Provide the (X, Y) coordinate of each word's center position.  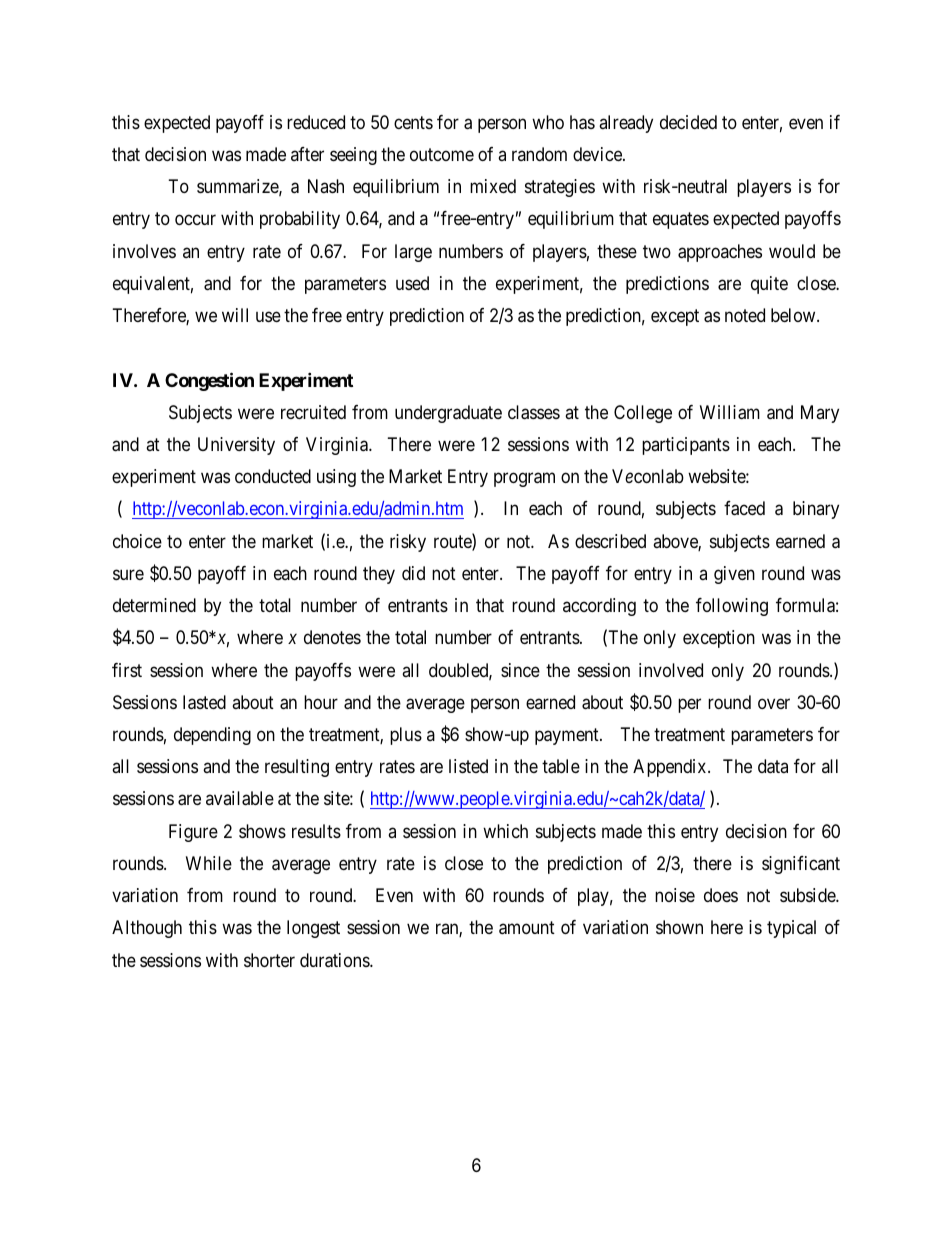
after (307, 154)
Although (147, 929)
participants (686, 446)
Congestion (209, 381)
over (774, 703)
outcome (442, 154)
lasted (204, 702)
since (520, 670)
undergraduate (448, 414)
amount (527, 928)
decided (688, 122)
